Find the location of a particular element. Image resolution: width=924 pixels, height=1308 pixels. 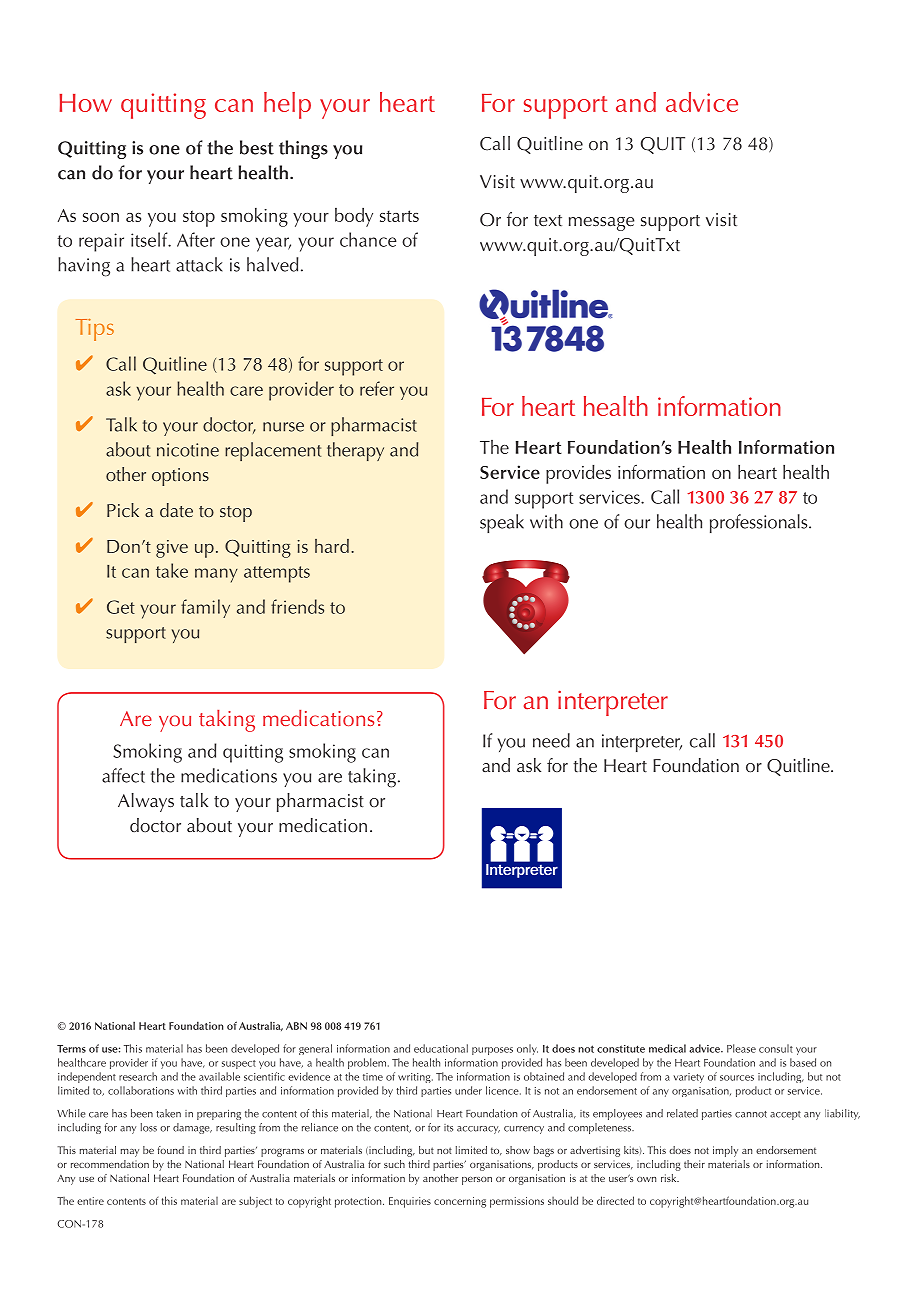

person is located at coordinates (477, 1181).
